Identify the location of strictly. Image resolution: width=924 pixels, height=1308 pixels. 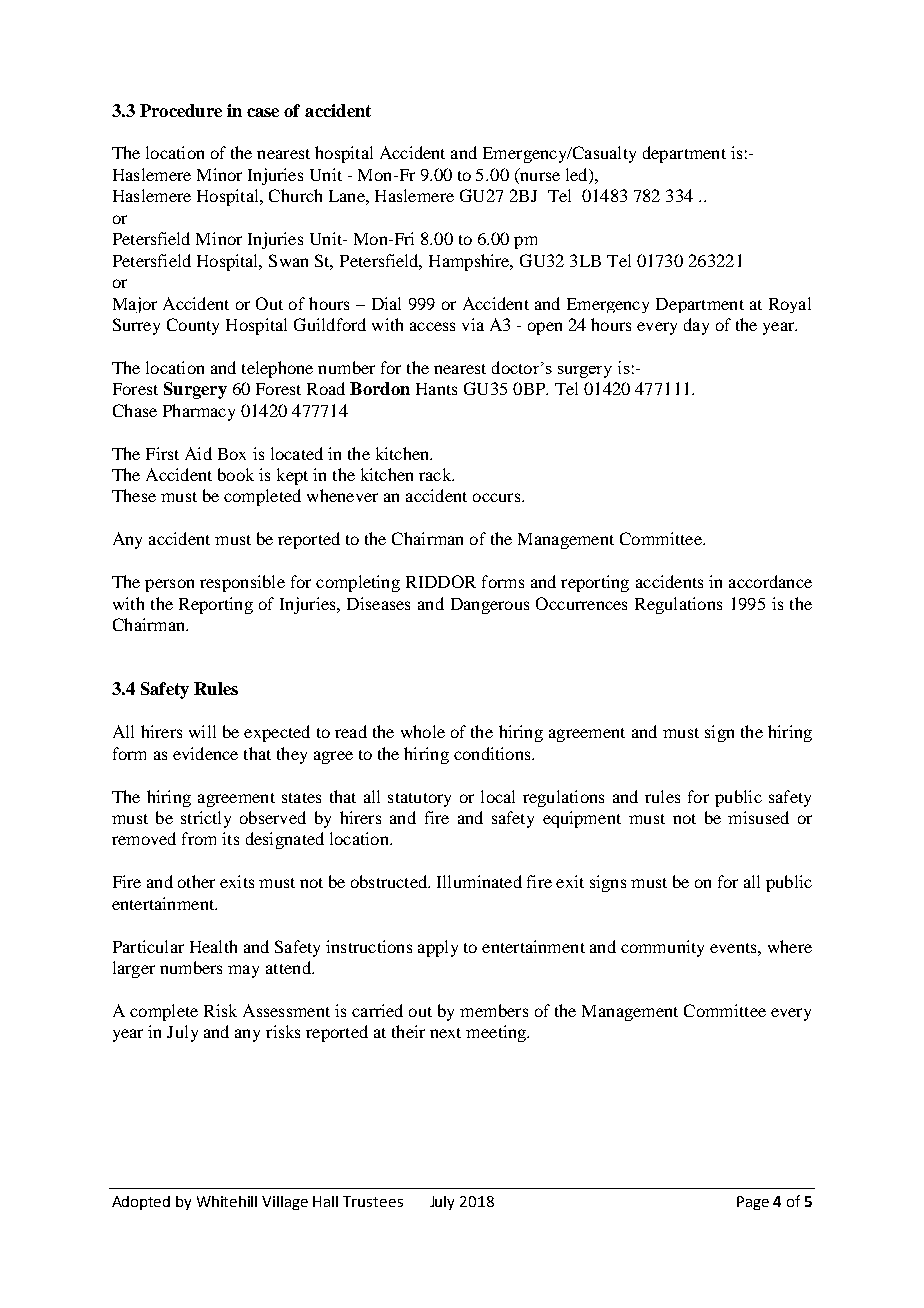
(206, 819).
